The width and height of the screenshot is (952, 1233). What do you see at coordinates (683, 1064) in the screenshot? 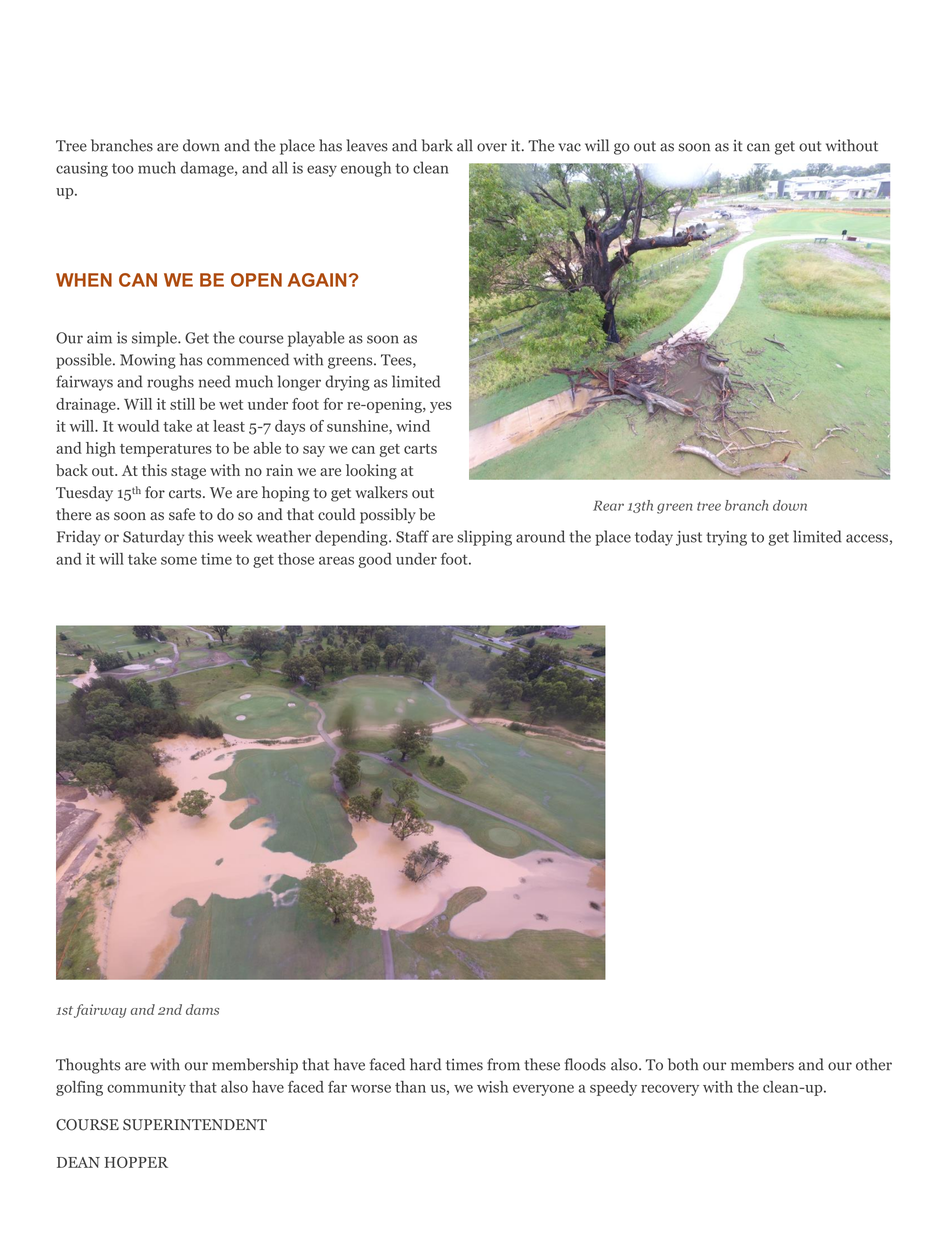
I see `both` at bounding box center [683, 1064].
